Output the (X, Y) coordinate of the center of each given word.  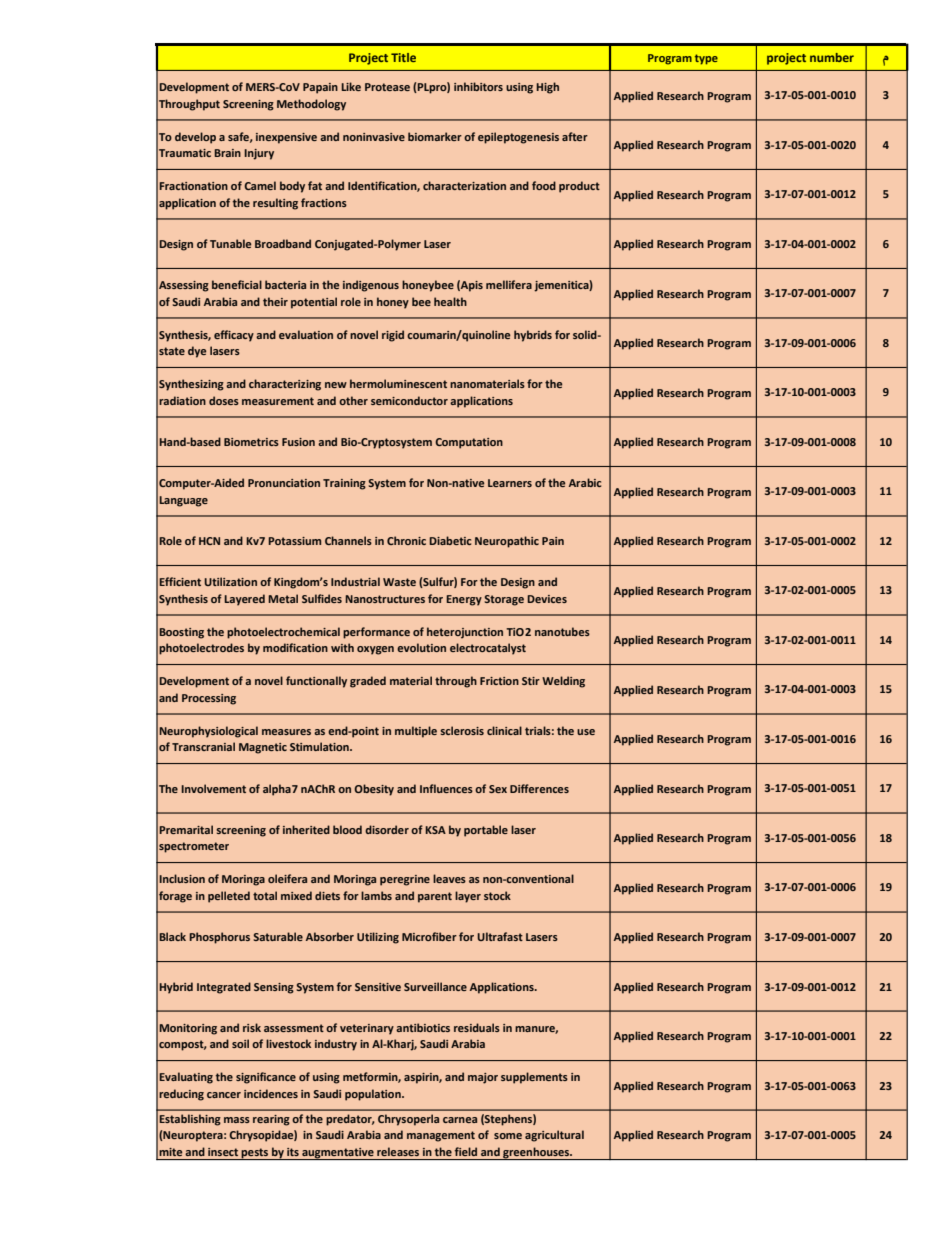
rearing (271, 1120)
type (706, 59)
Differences (539, 788)
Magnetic (263, 748)
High (547, 88)
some (508, 1136)
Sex (498, 789)
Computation (469, 443)
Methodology (311, 105)
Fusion (298, 442)
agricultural (554, 1136)
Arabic (585, 482)
